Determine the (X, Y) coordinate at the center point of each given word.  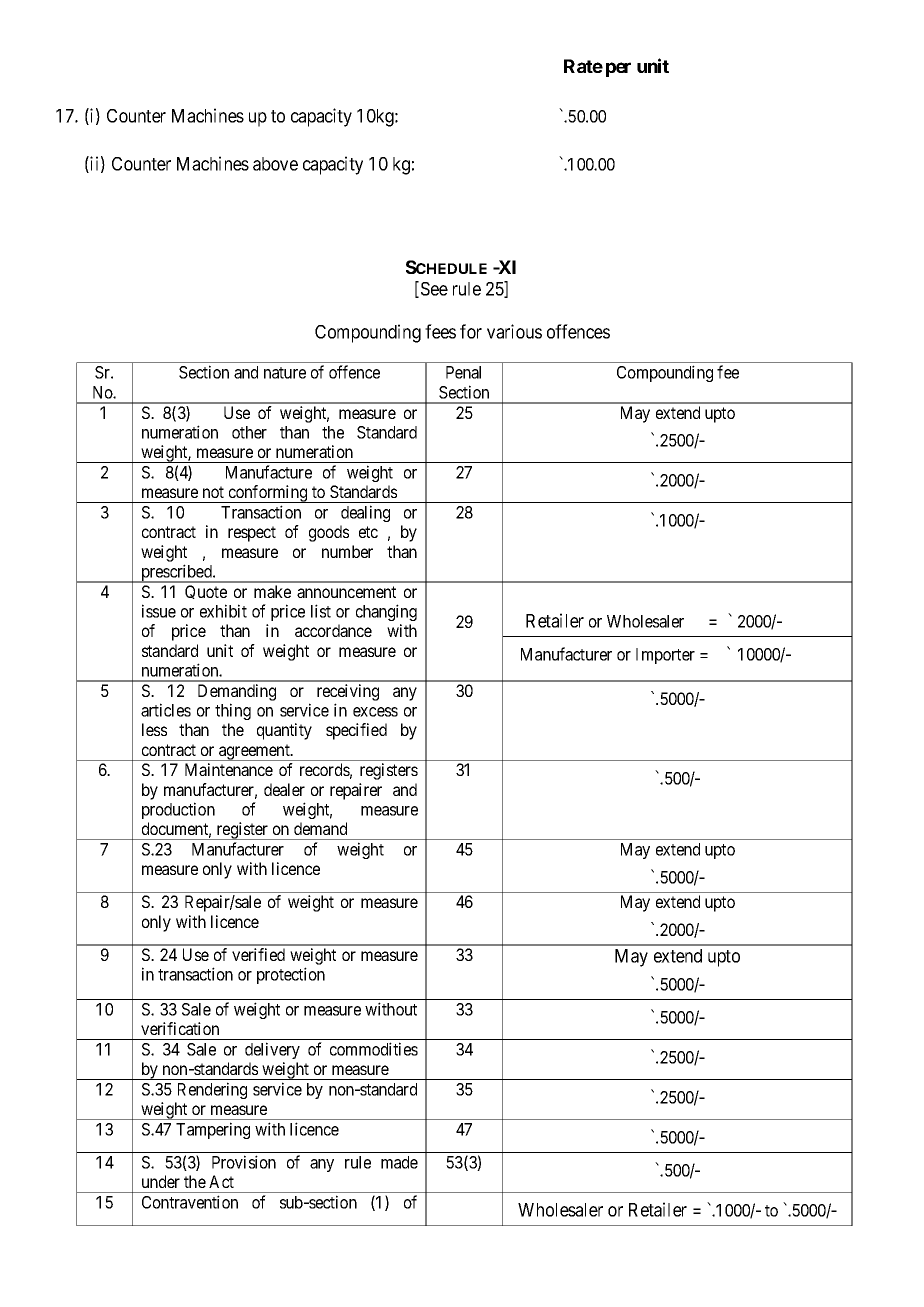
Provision (244, 1162)
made (399, 1162)
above (275, 164)
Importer (665, 656)
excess (375, 712)
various (514, 331)
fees (440, 331)
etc (368, 532)
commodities (374, 1049)
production (178, 810)
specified (356, 731)
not (213, 492)
